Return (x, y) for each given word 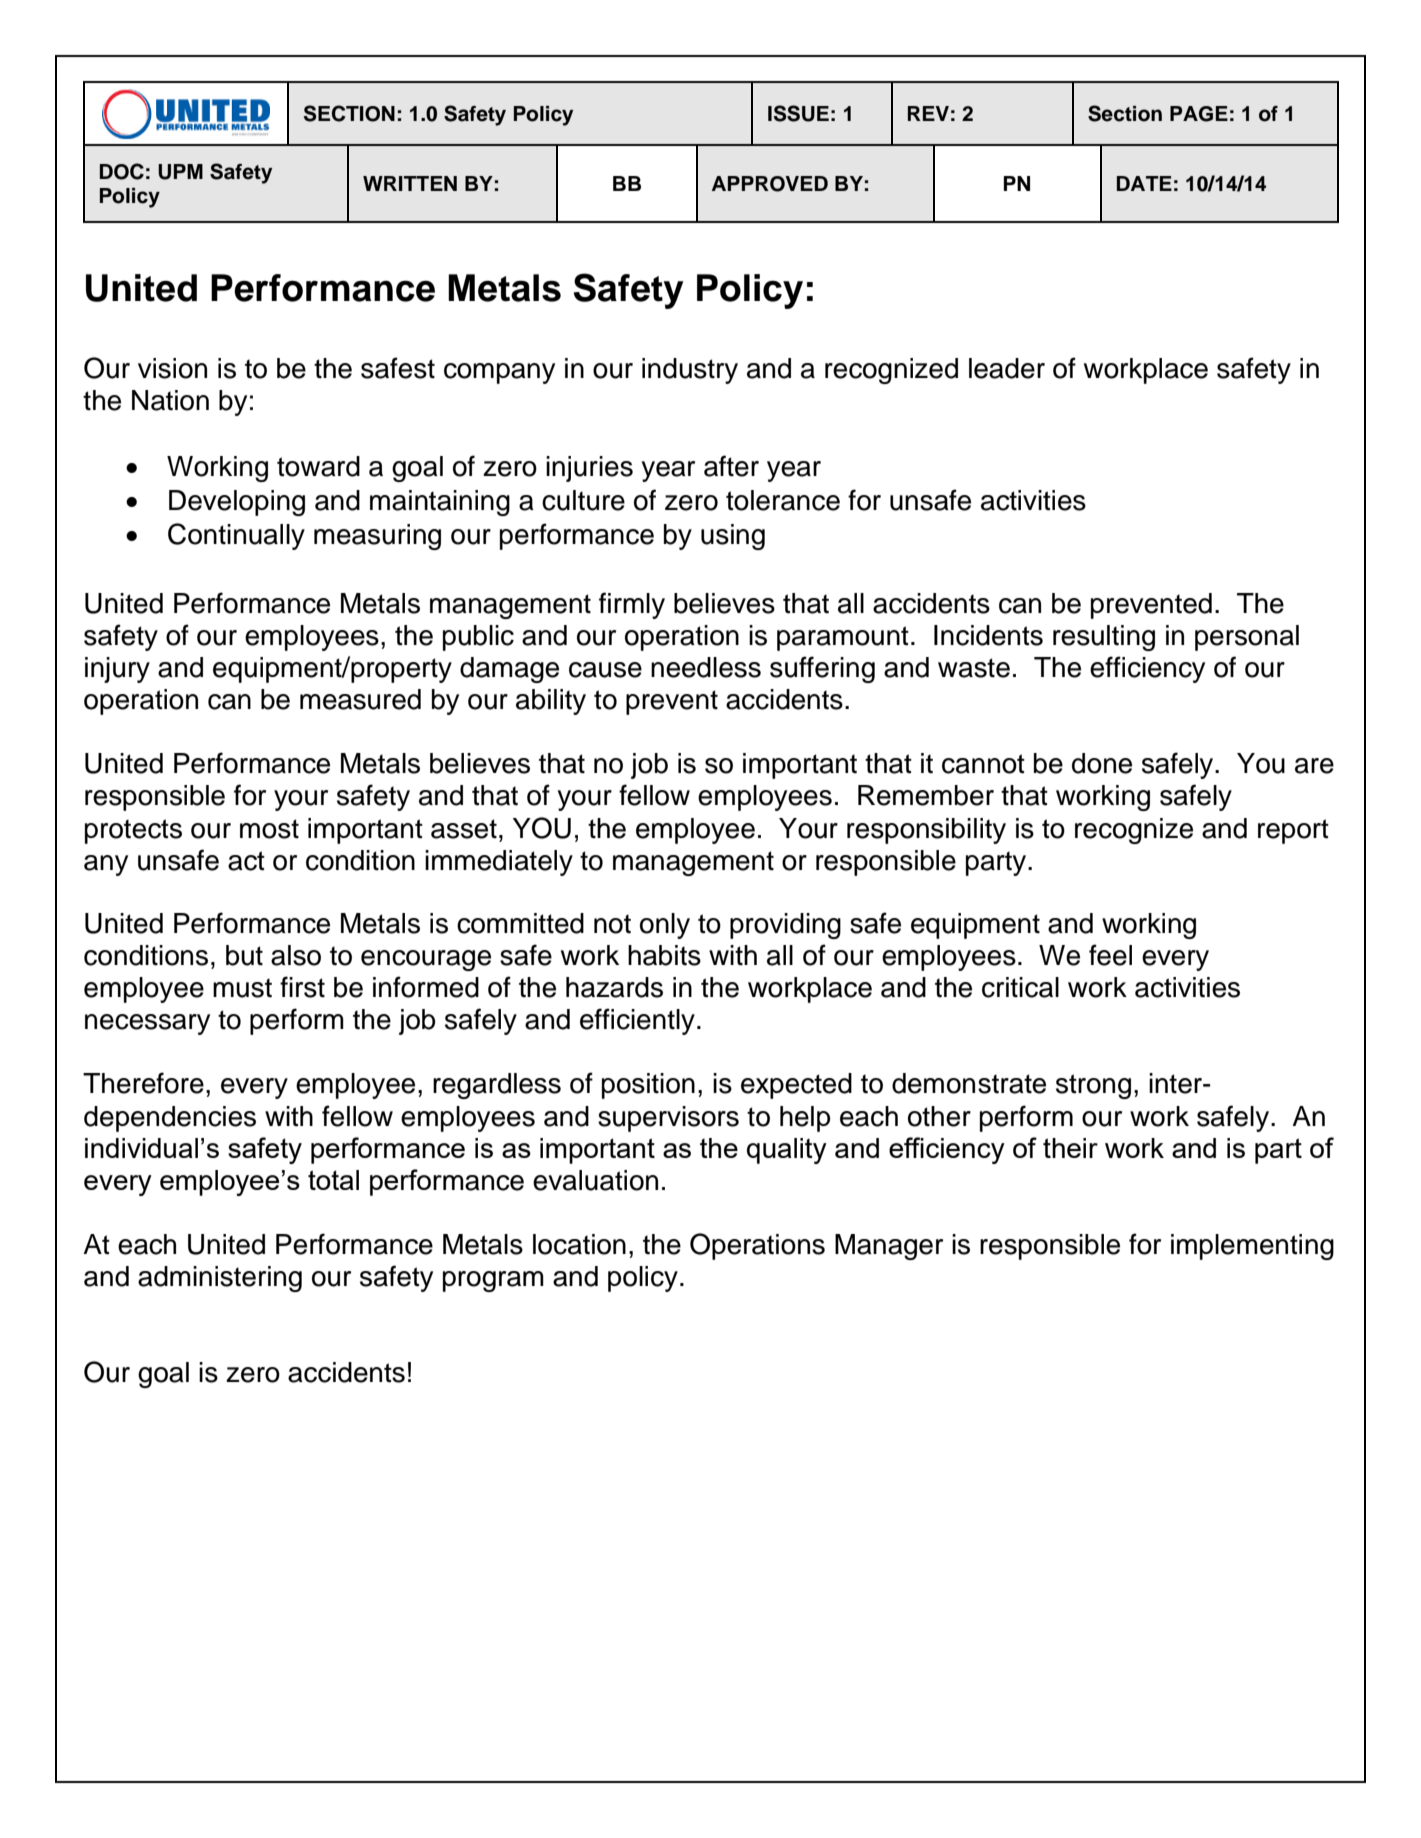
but (244, 955)
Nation (170, 400)
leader (1007, 368)
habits (664, 955)
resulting (1104, 638)
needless (706, 667)
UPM (180, 172)
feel (1110, 955)
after (731, 466)
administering (220, 1279)
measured (360, 699)
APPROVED (770, 184)
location (579, 1244)
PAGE (1199, 114)
